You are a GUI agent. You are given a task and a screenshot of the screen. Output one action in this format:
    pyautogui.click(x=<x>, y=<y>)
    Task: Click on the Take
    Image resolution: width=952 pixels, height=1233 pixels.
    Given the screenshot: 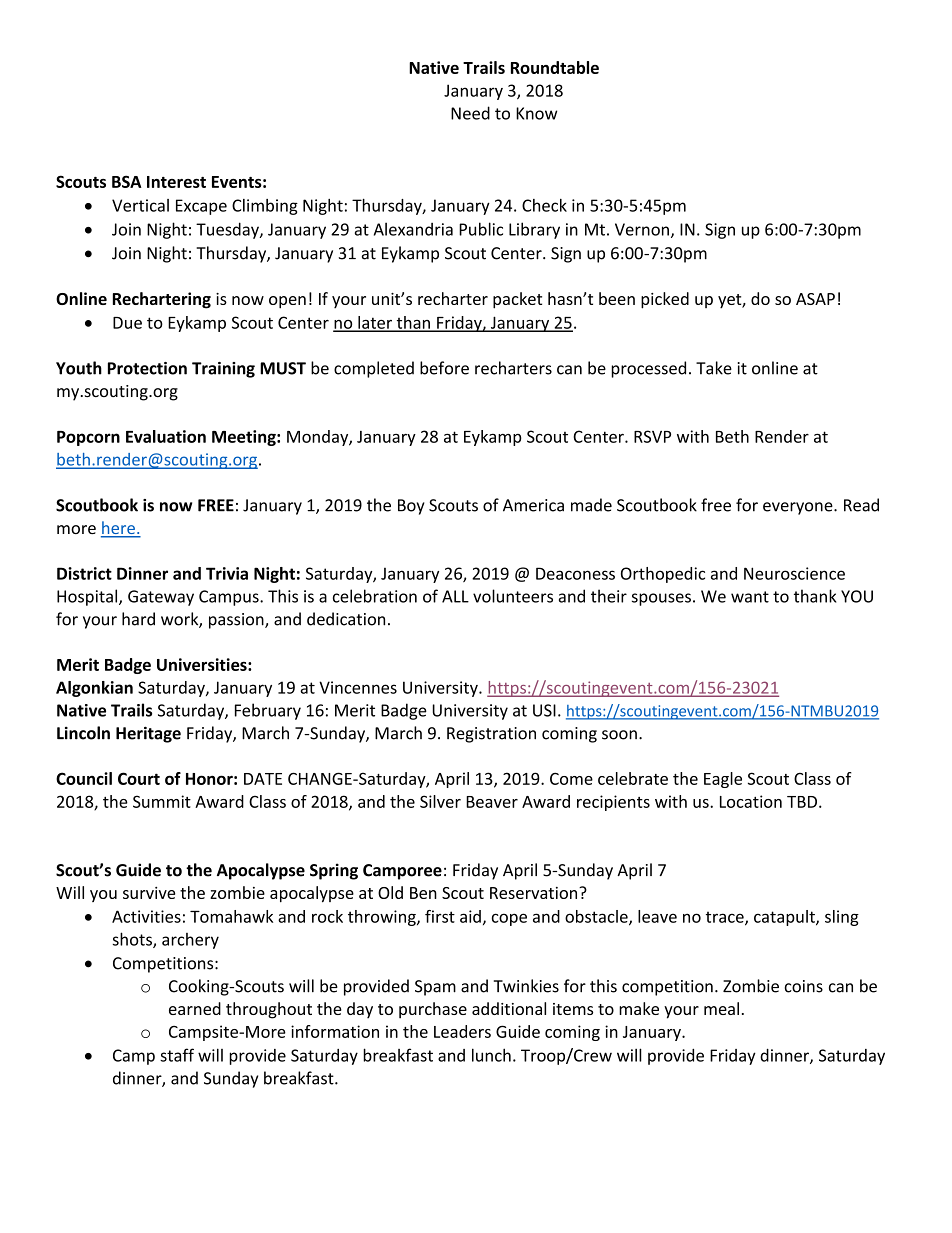 What is the action you would take?
    pyautogui.click(x=714, y=368)
